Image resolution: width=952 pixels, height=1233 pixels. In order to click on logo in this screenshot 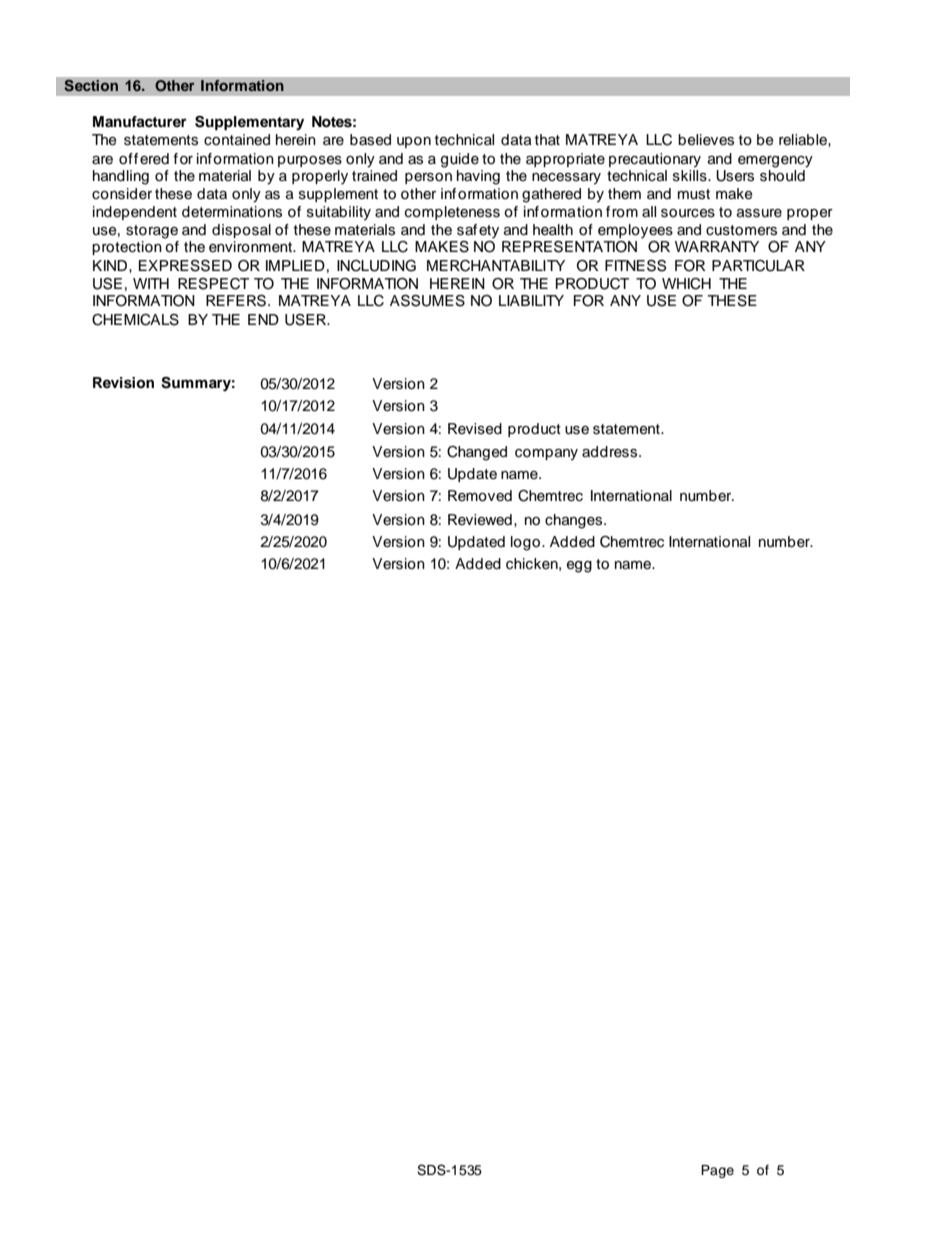, I will do `click(527, 543)`.
